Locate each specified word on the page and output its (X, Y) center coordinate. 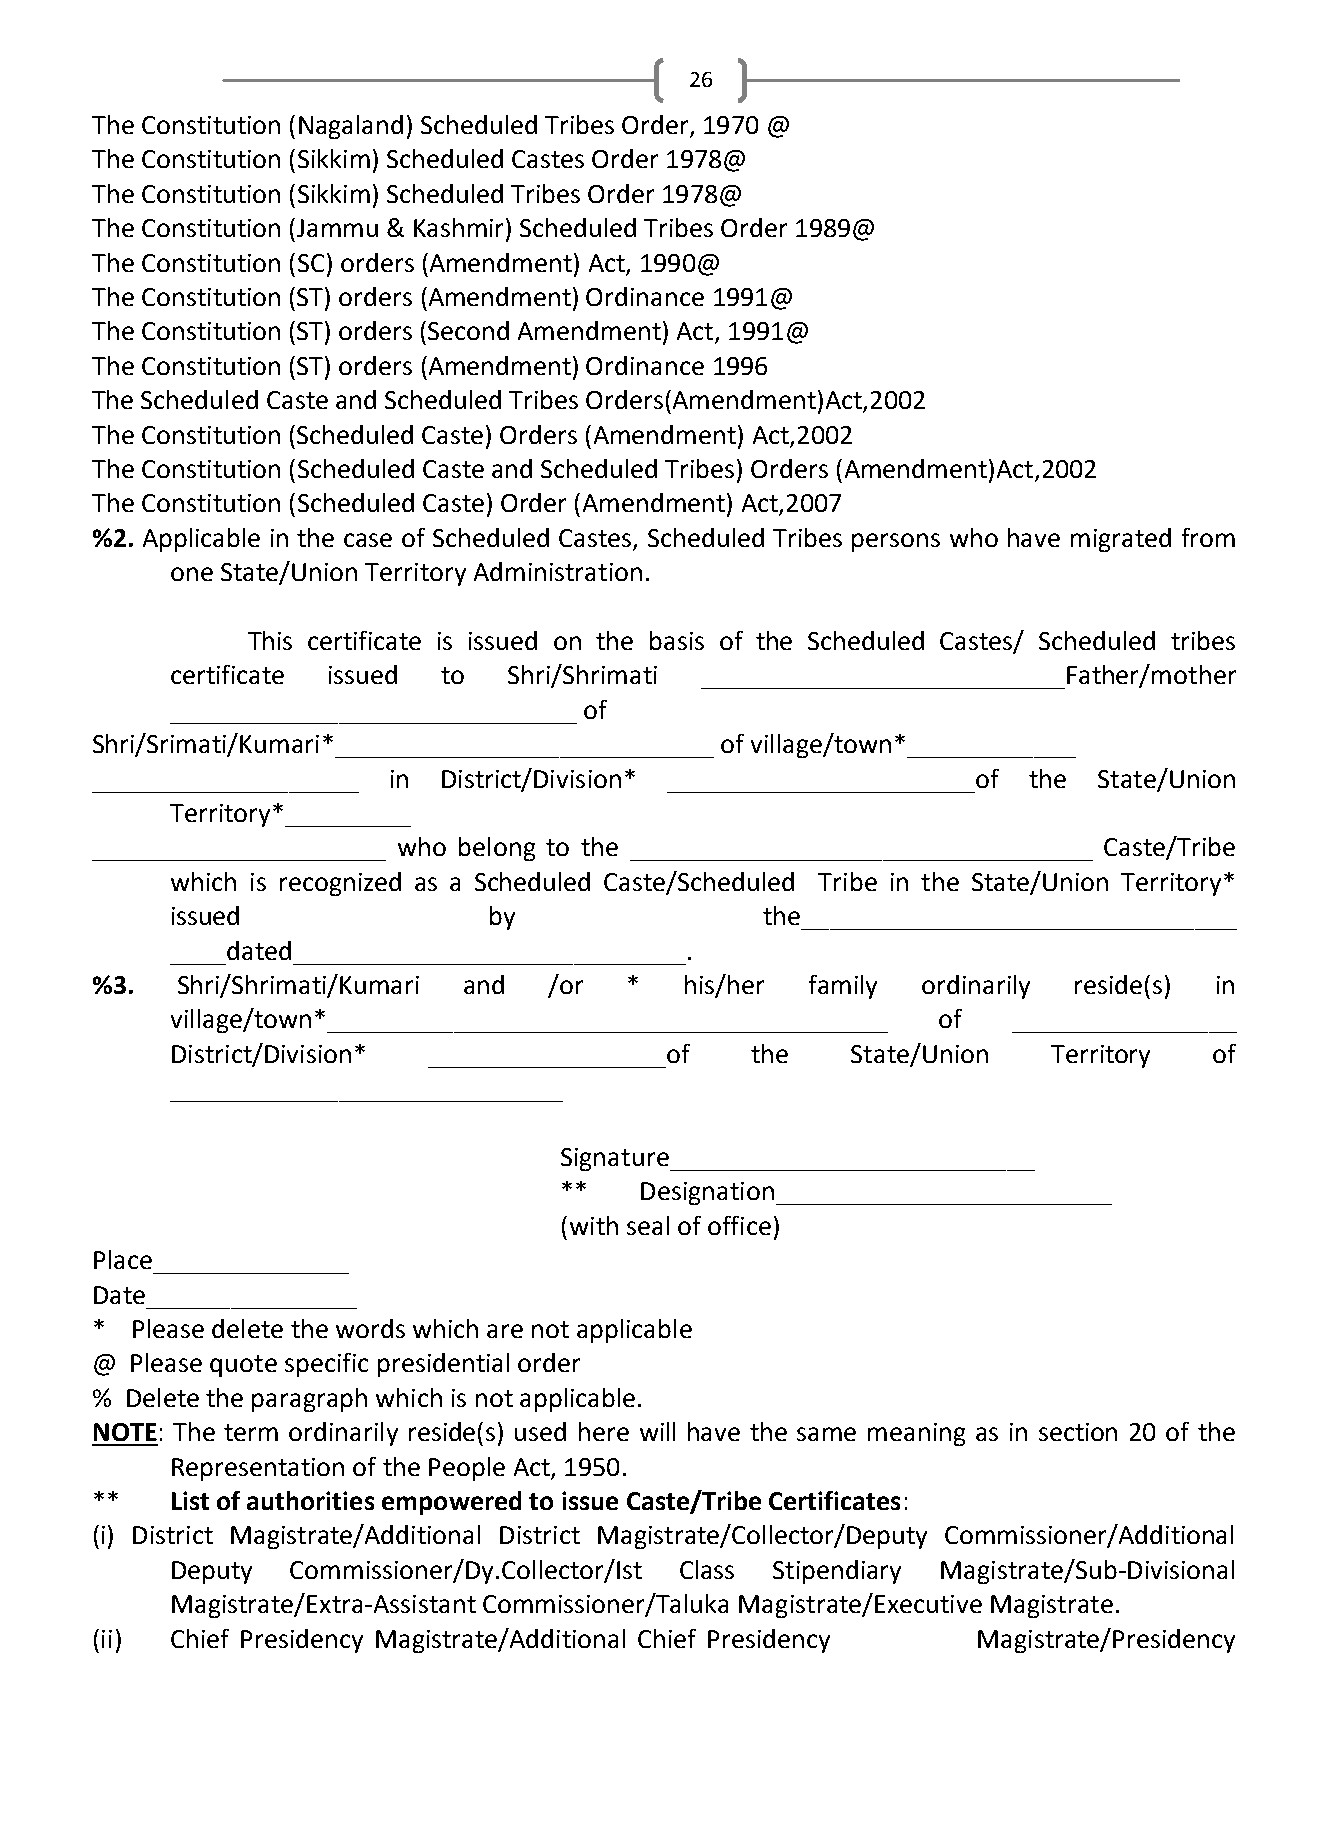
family (843, 987)
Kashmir (460, 229)
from (1208, 537)
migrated (1121, 540)
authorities (310, 1500)
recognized (340, 884)
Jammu (337, 228)
